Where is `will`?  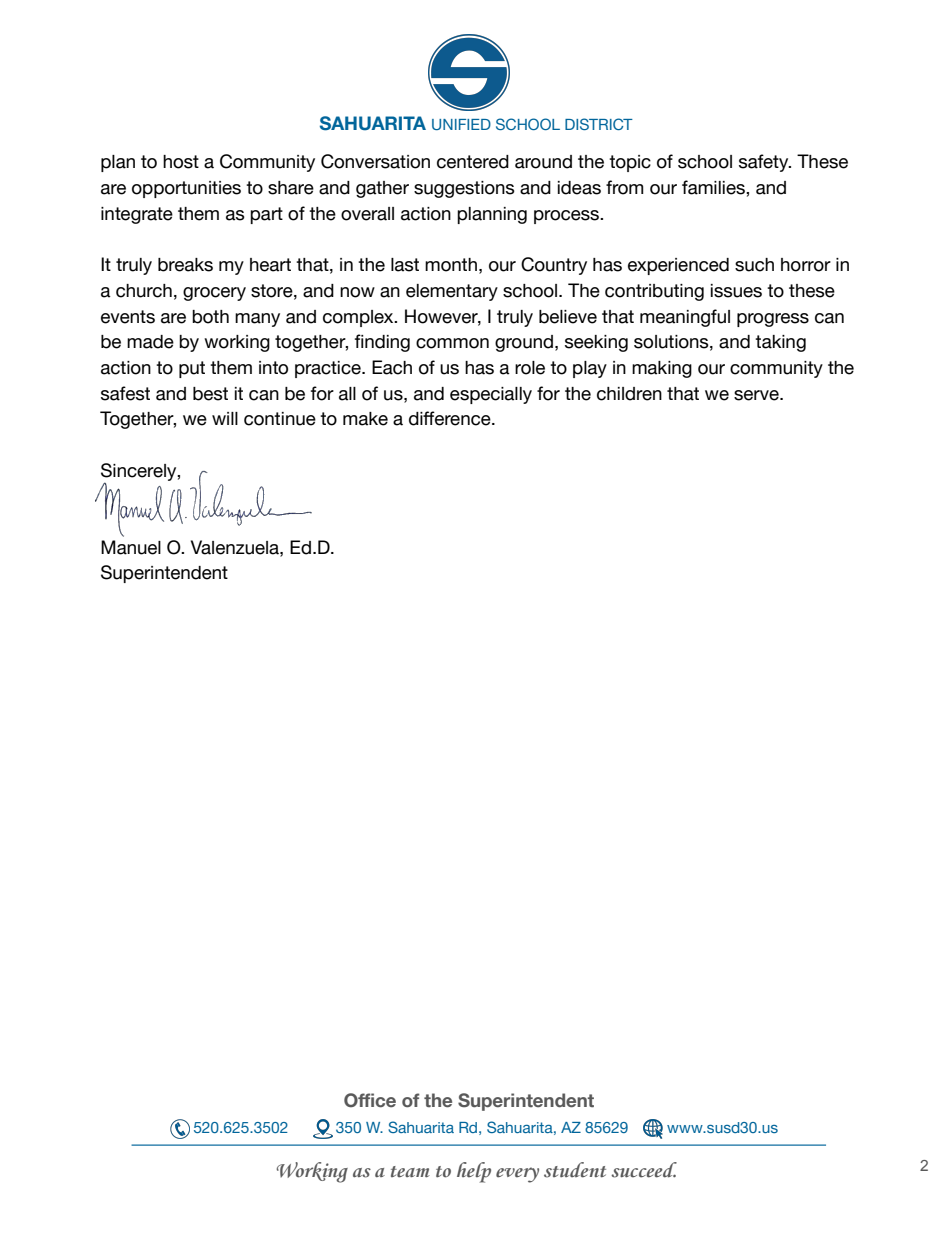
will is located at coordinates (225, 418).
